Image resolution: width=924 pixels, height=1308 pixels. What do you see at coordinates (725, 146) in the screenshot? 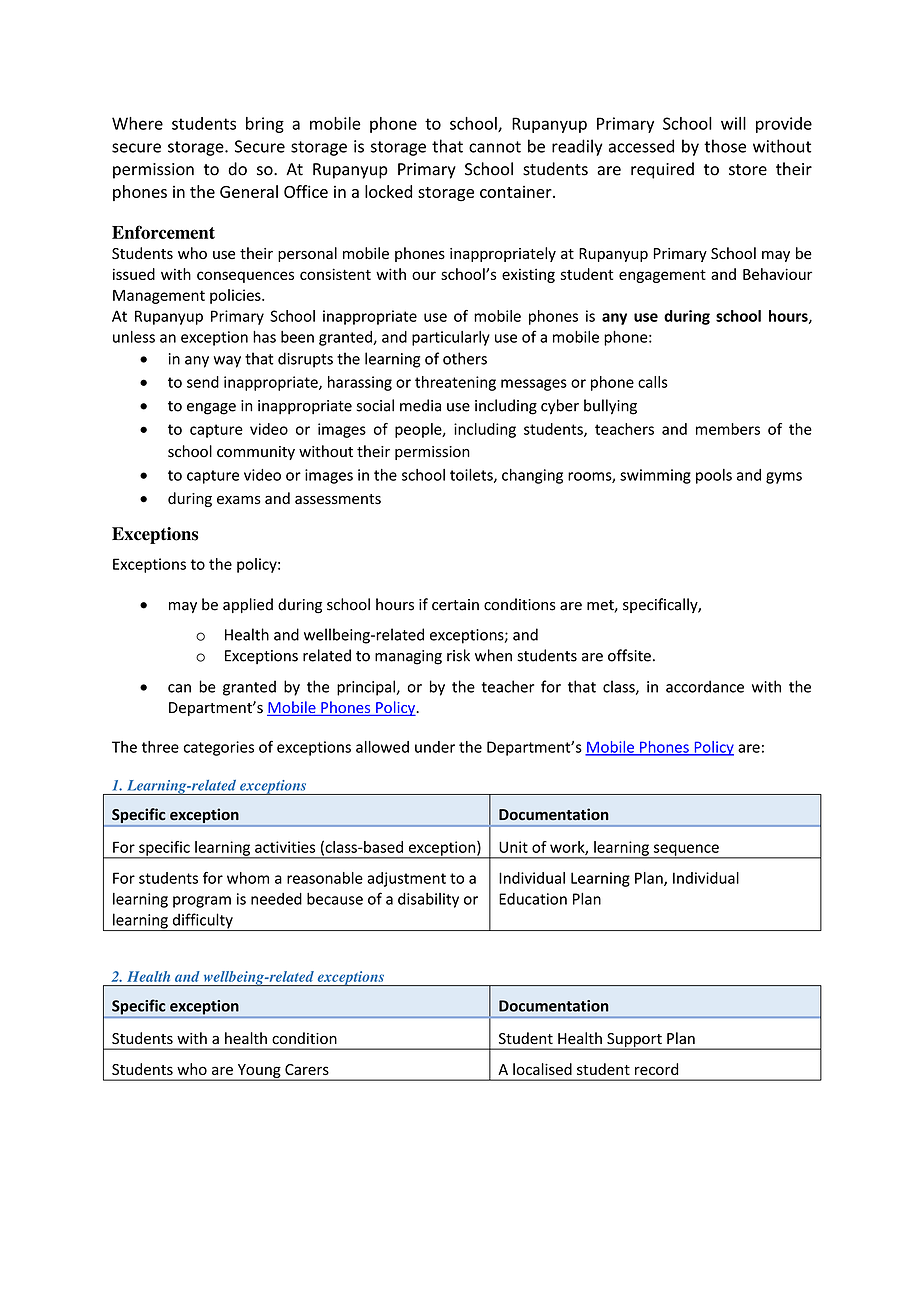
I see `those` at bounding box center [725, 146].
